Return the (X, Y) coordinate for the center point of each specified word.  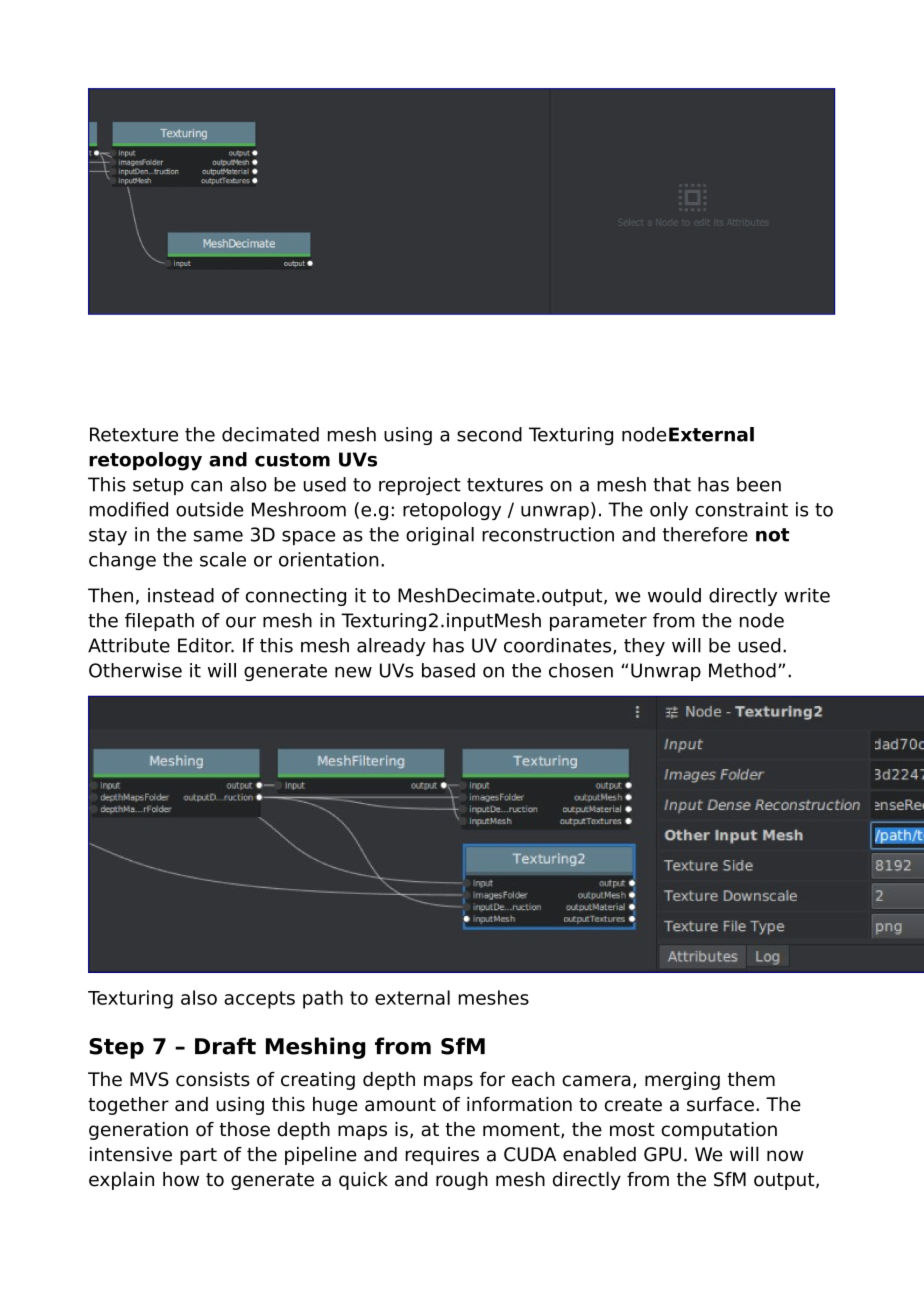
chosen (581, 670)
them (751, 1079)
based (448, 670)
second (489, 434)
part (198, 1156)
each (533, 1079)
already (391, 647)
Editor (206, 645)
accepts (259, 1000)
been (759, 484)
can (206, 486)
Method (742, 670)
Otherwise (135, 670)
